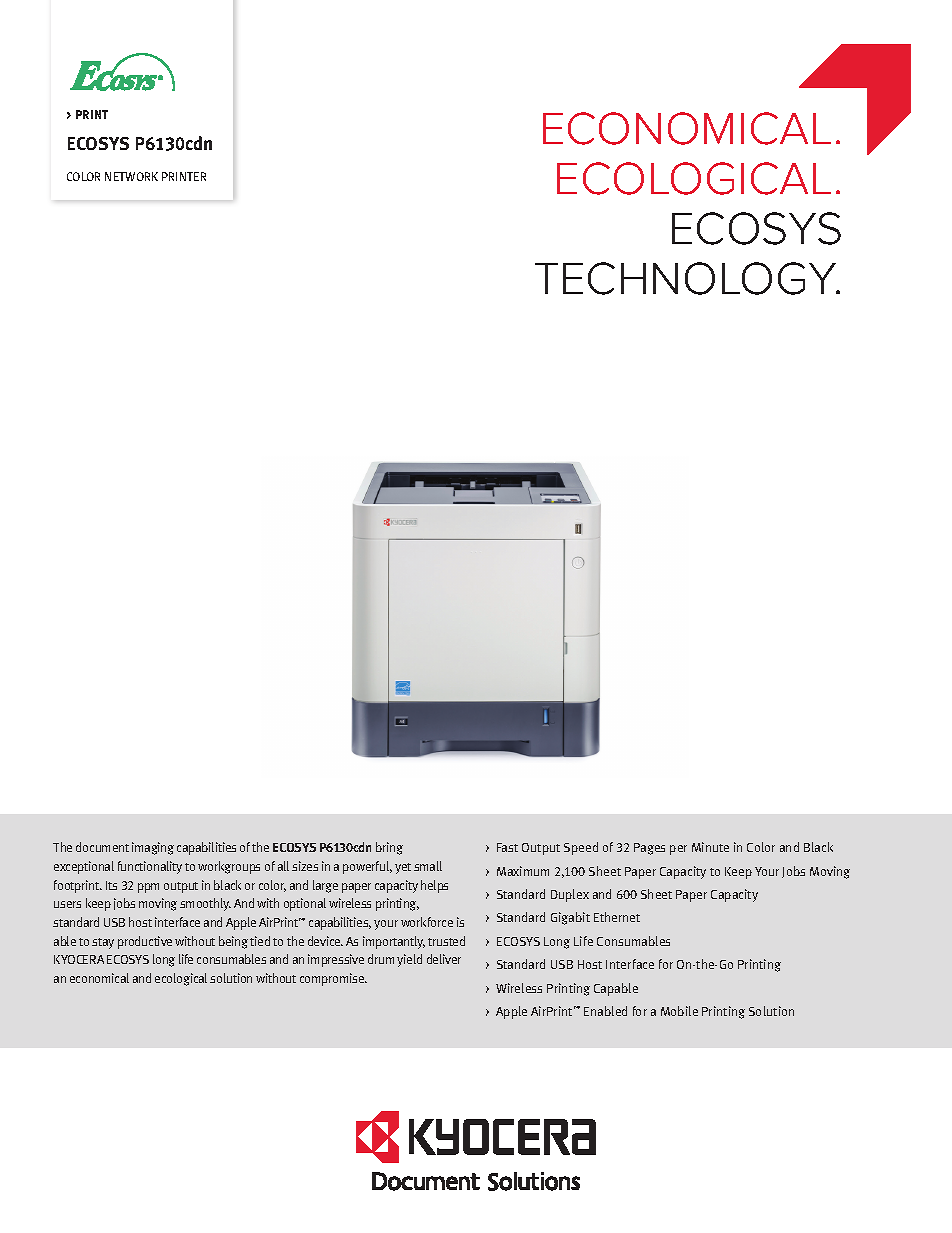 This screenshot has width=952, height=1233. Describe the element at coordinates (679, 1011) in the screenshot. I see `Mobile` at that location.
